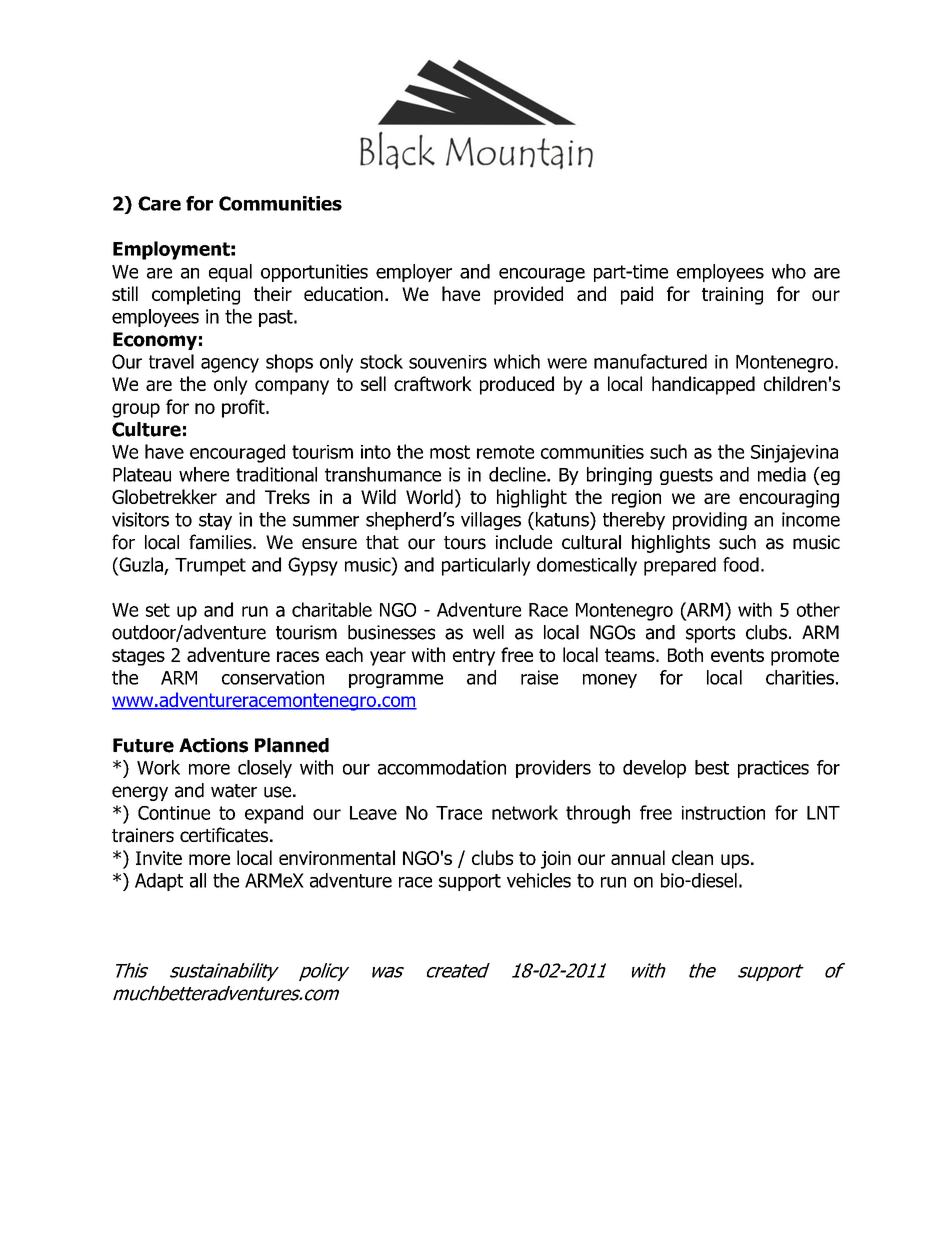 The image size is (952, 1233). What do you see at coordinates (159, 858) in the screenshot?
I see `Invite` at bounding box center [159, 858].
